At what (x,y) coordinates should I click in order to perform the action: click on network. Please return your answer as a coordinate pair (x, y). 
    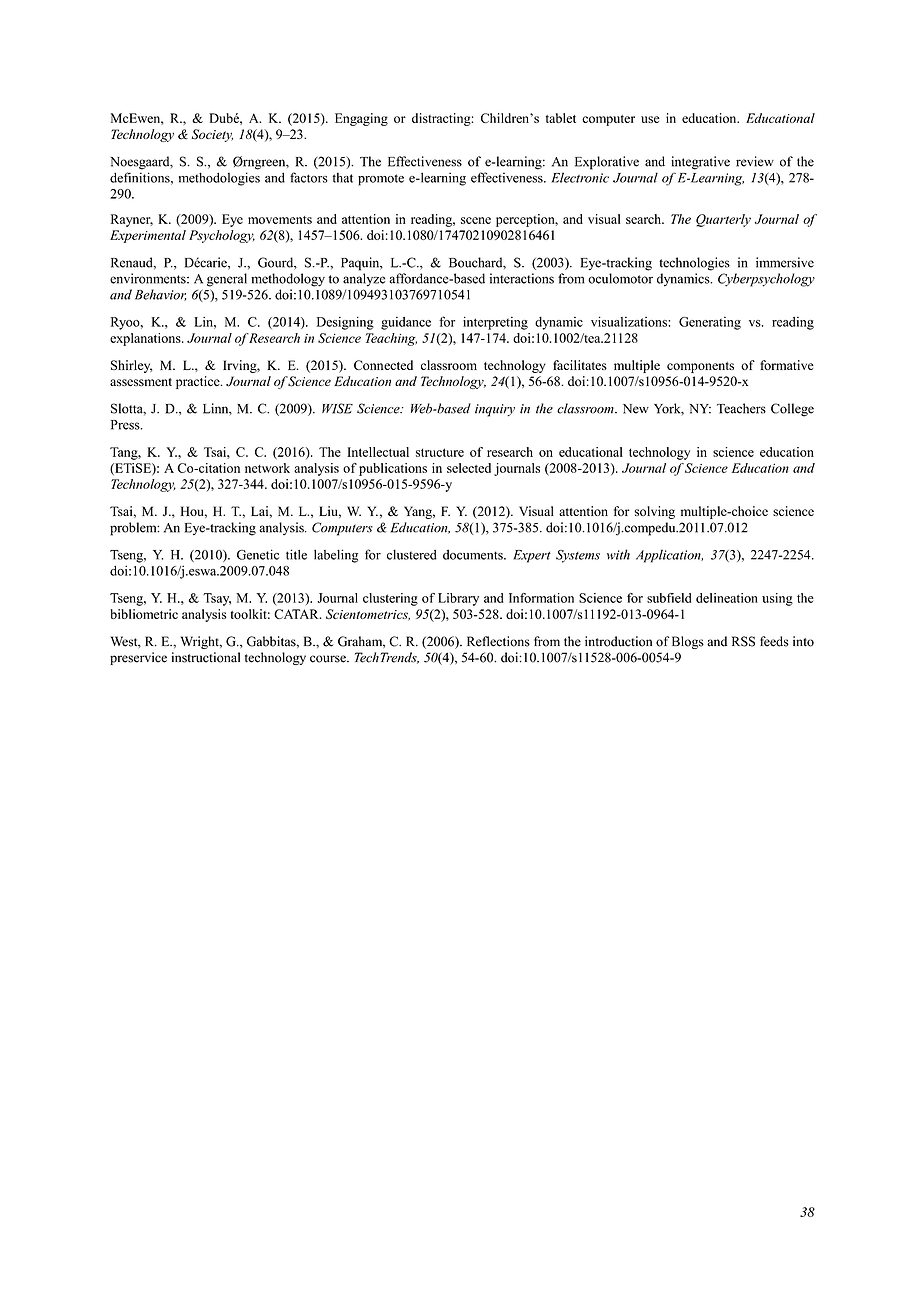
    Looking at the image, I should click on (267, 468).
